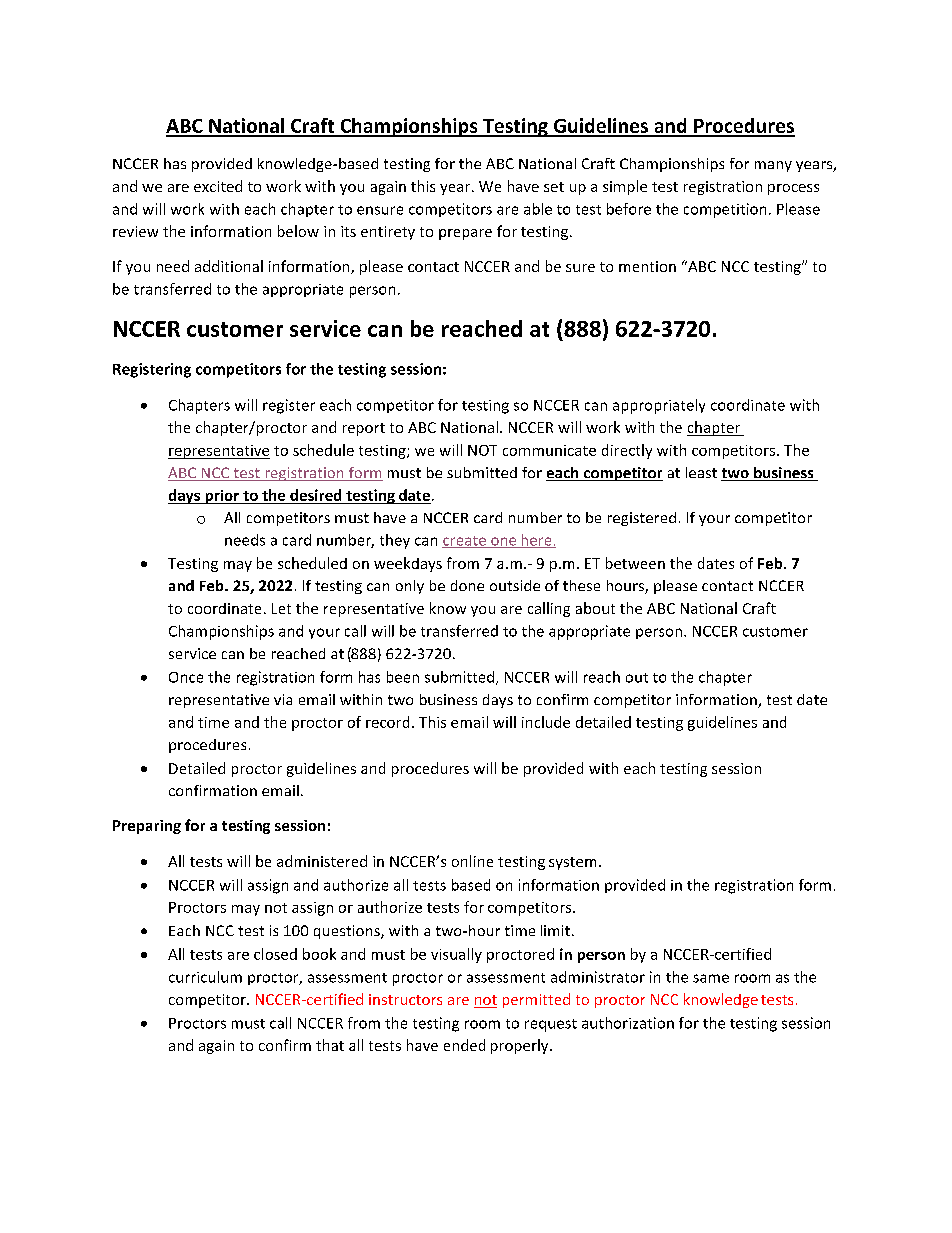 The width and height of the screenshot is (952, 1233). What do you see at coordinates (387, 722) in the screenshot?
I see `record` at bounding box center [387, 722].
